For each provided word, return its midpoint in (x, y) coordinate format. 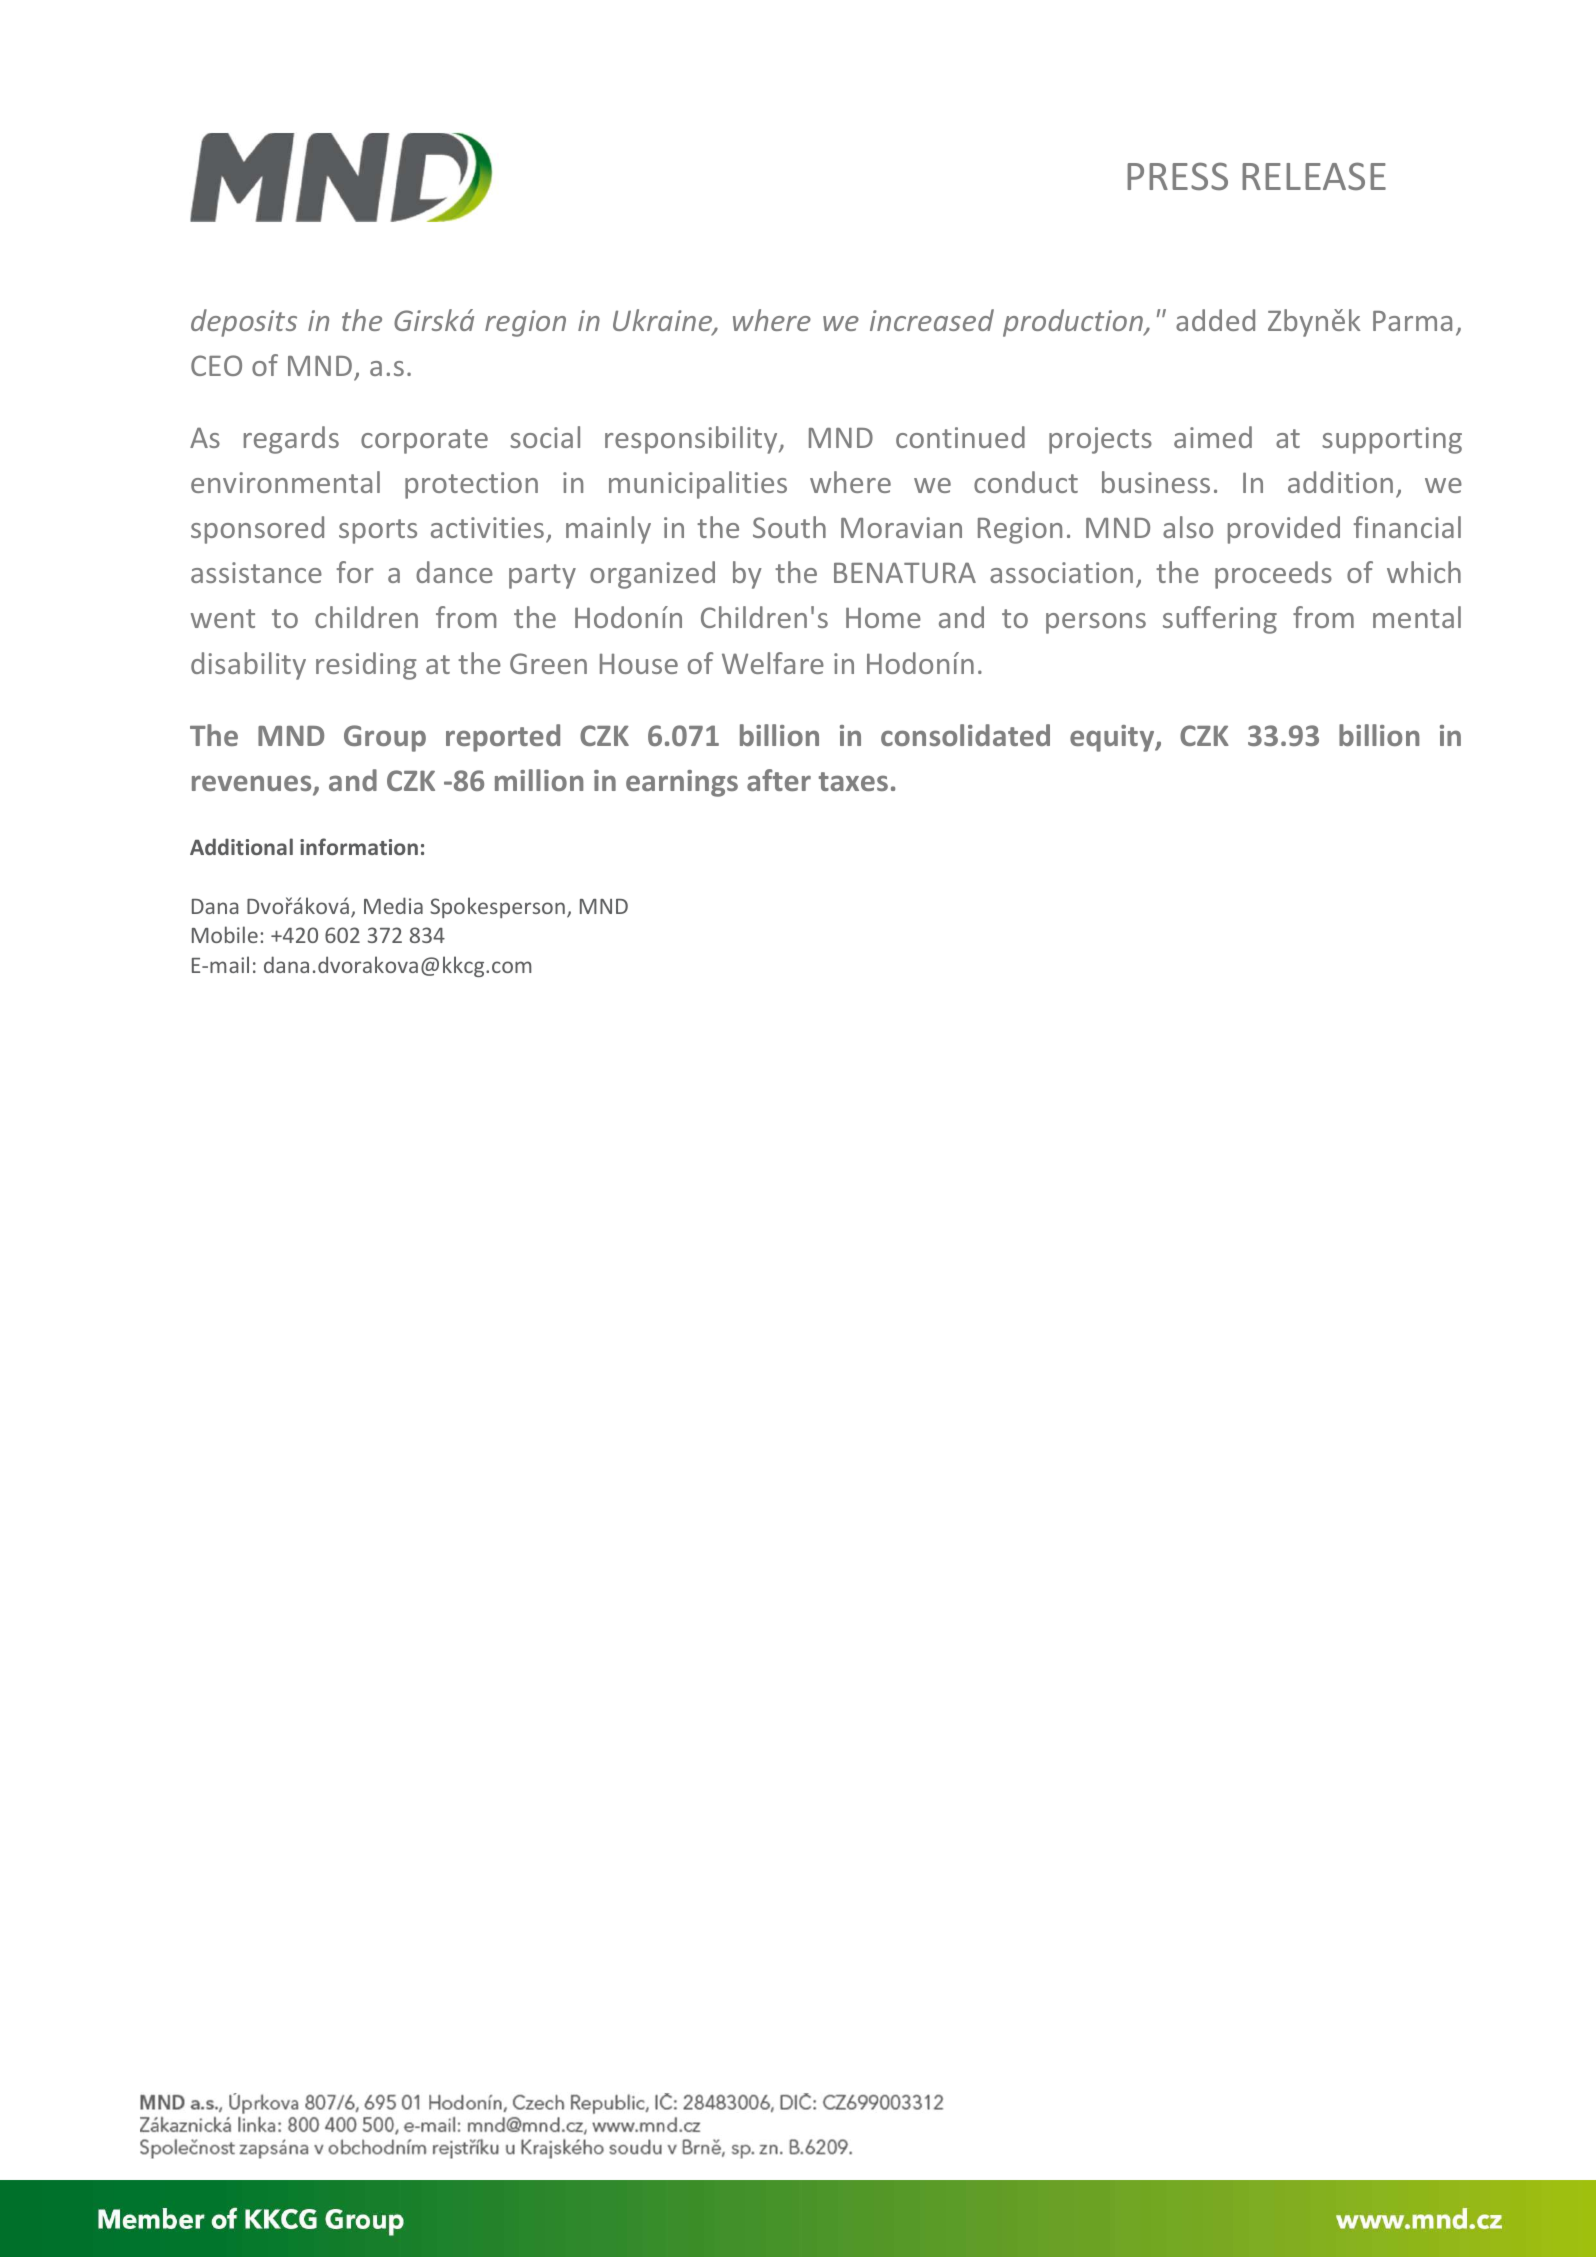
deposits (244, 323)
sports (378, 531)
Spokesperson (497, 907)
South (789, 527)
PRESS (1177, 176)
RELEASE (1314, 176)
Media (393, 905)
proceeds (1273, 575)
